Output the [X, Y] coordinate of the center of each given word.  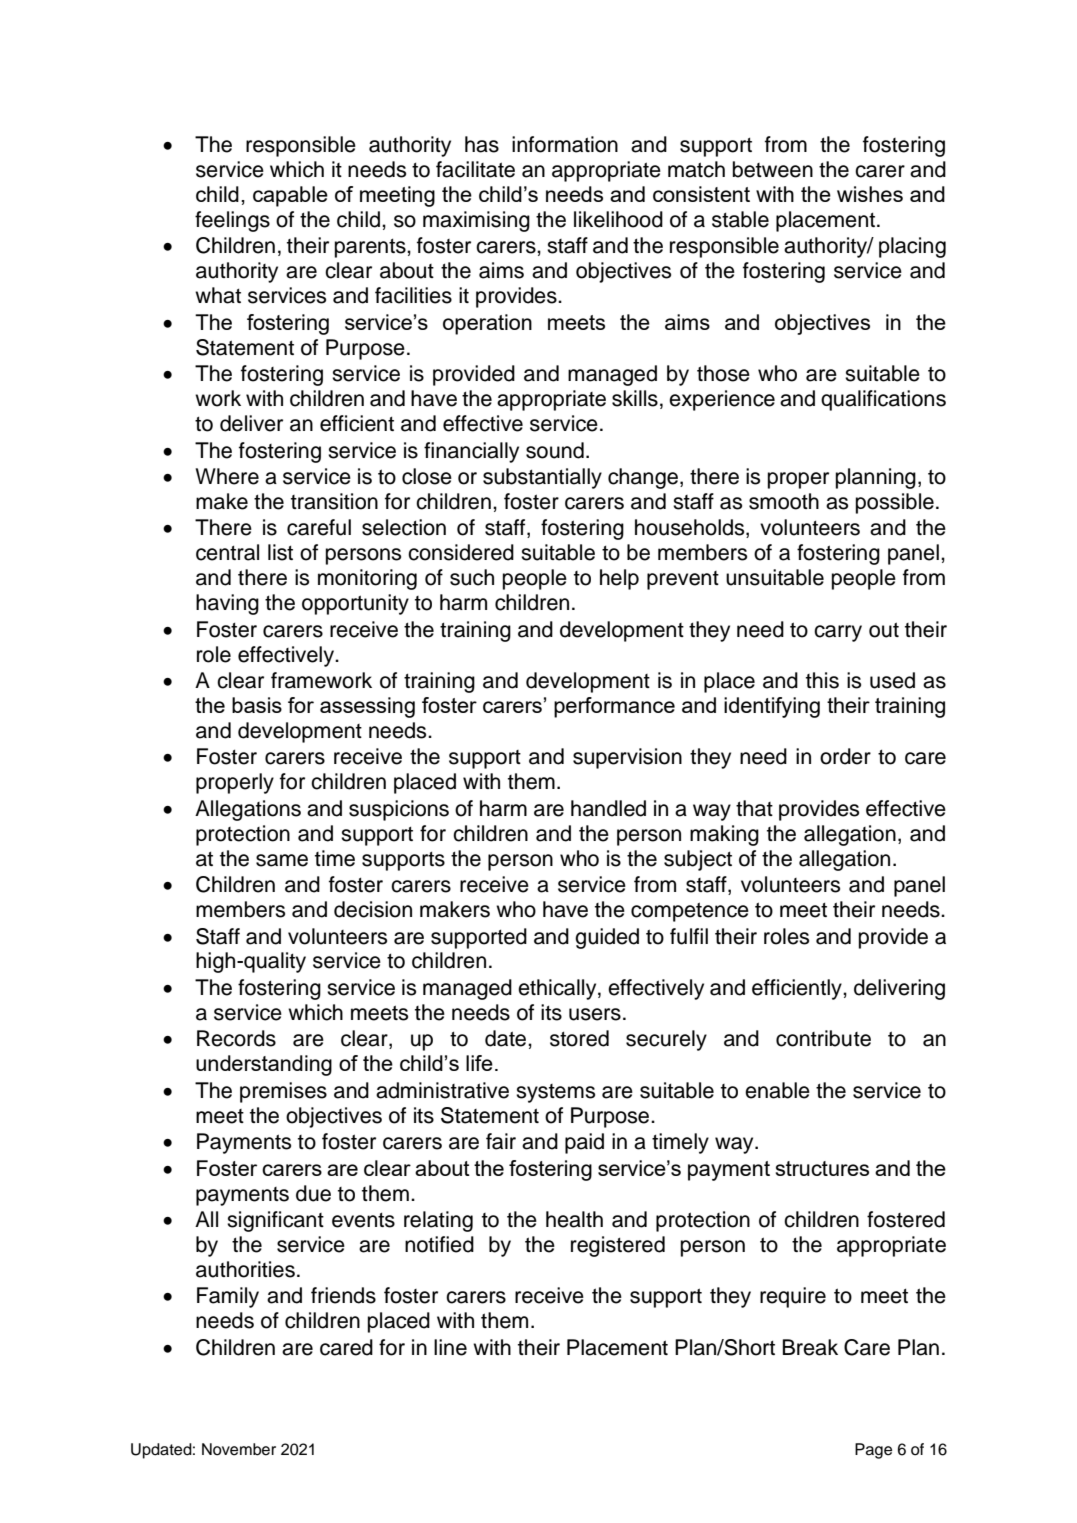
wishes [870, 194]
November [239, 1449]
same [282, 860]
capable [290, 196]
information [565, 144]
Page [873, 1451]
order [845, 756]
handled [608, 808]
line [450, 1347]
